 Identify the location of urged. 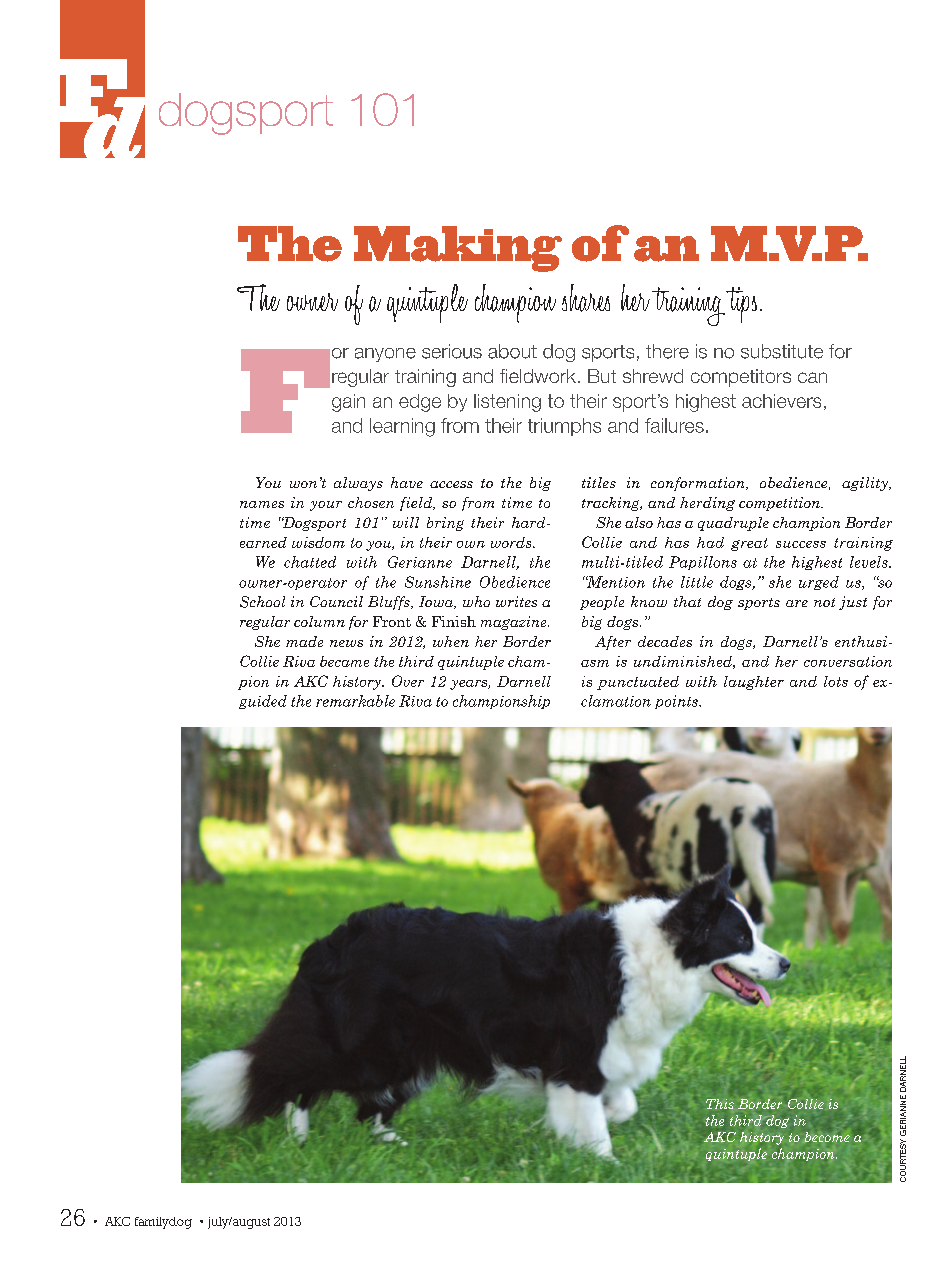
(819, 583).
